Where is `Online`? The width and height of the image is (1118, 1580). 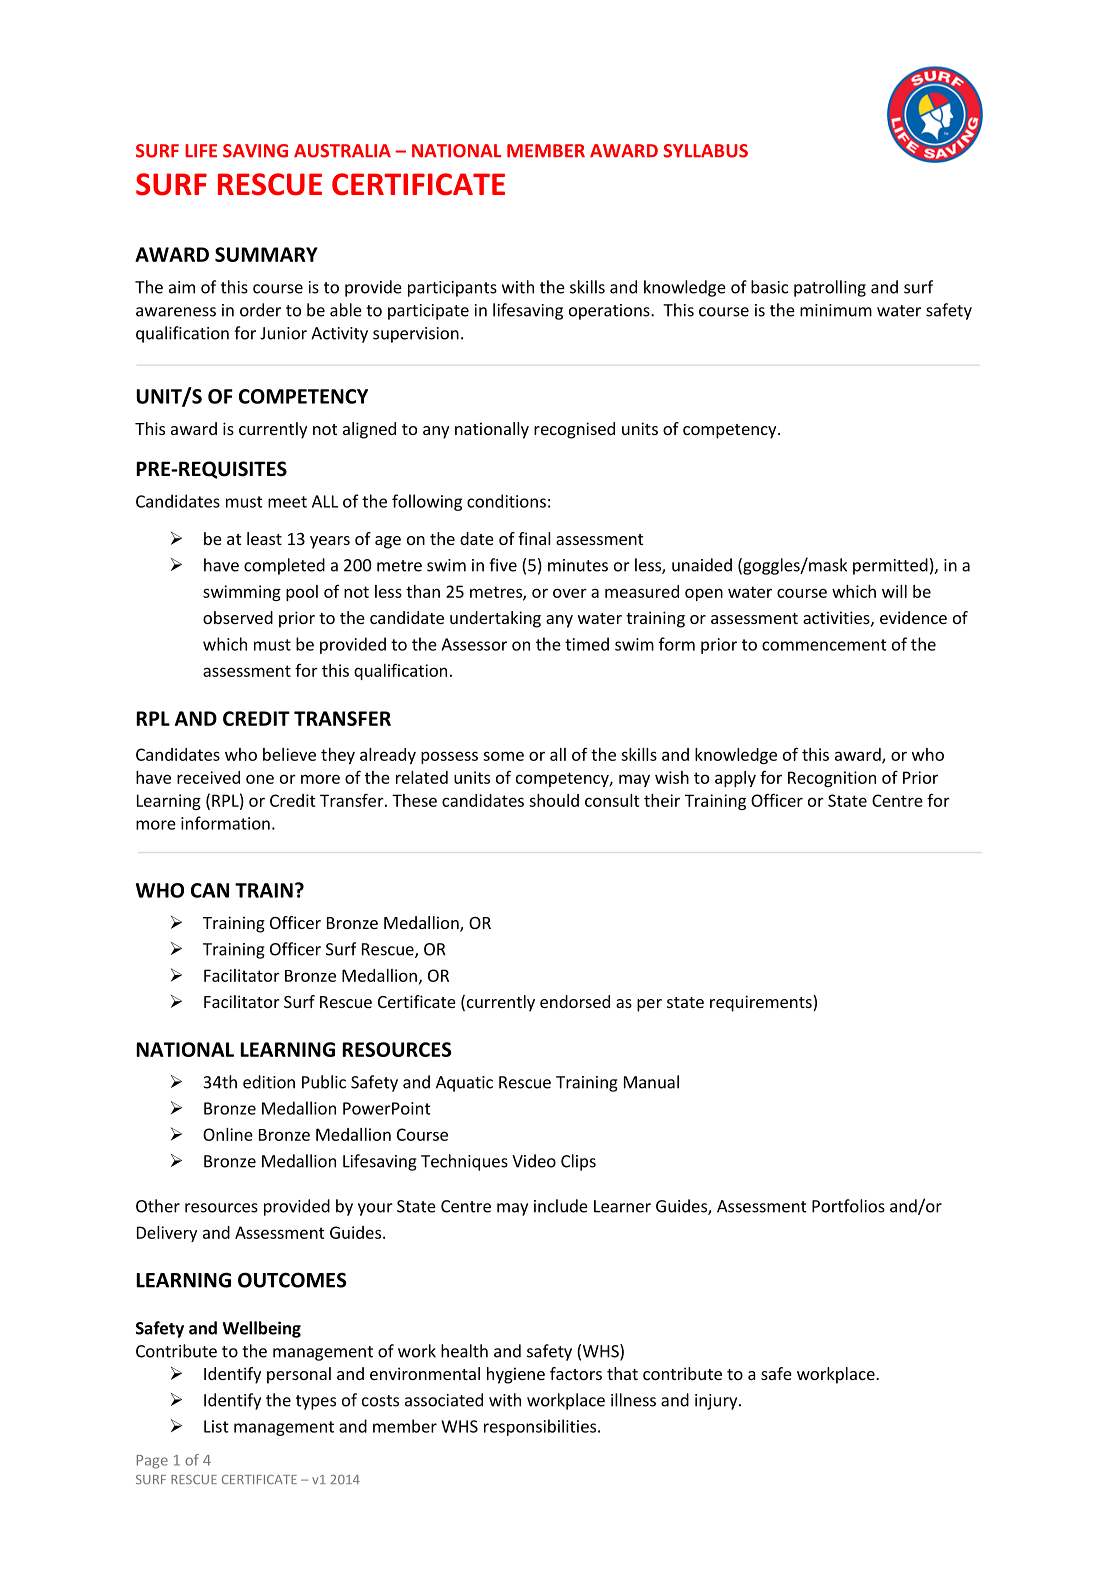
Online is located at coordinates (228, 1134).
